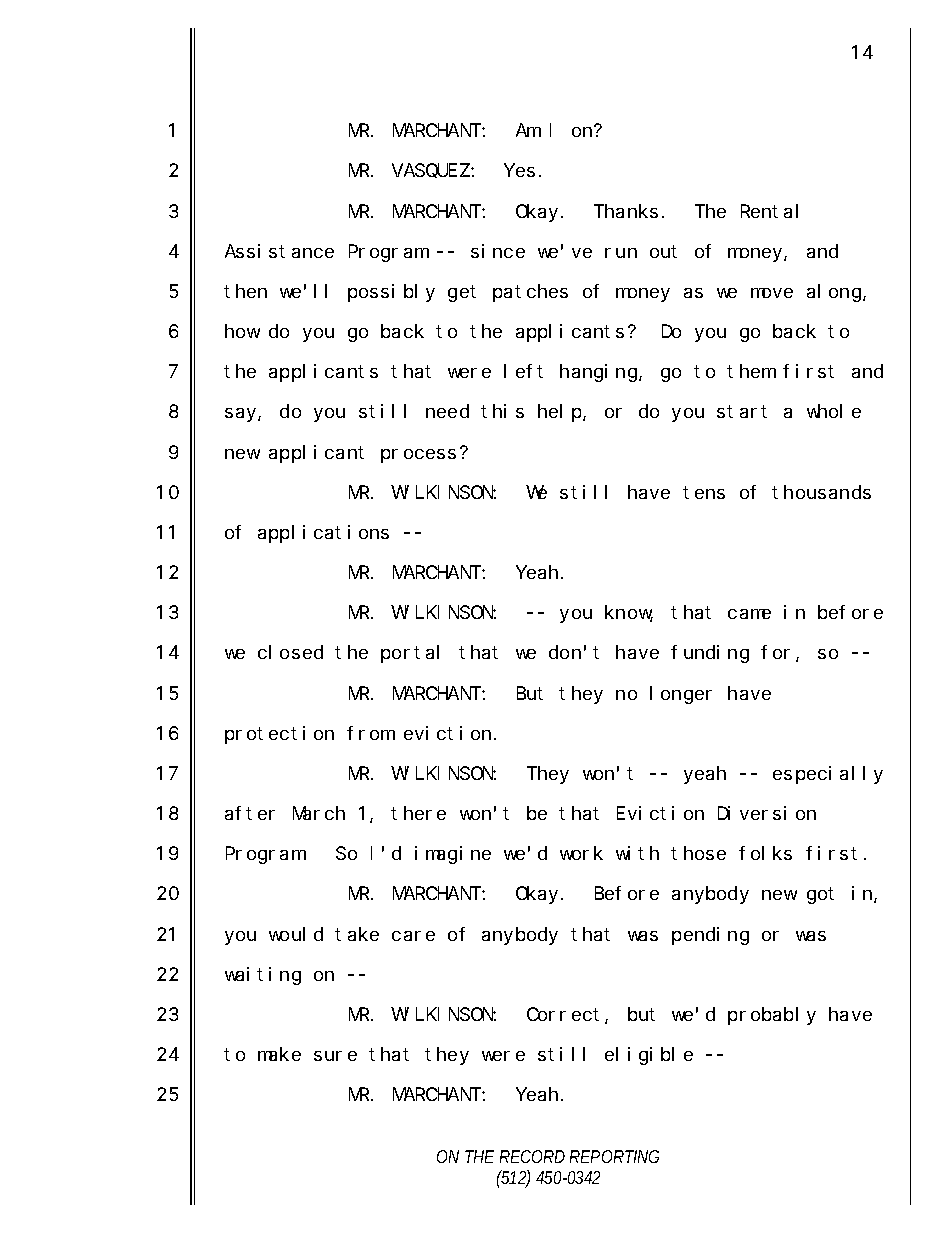 This screenshot has width=952, height=1233. Describe the element at coordinates (323, 534) in the screenshot. I see `applications` at that location.
